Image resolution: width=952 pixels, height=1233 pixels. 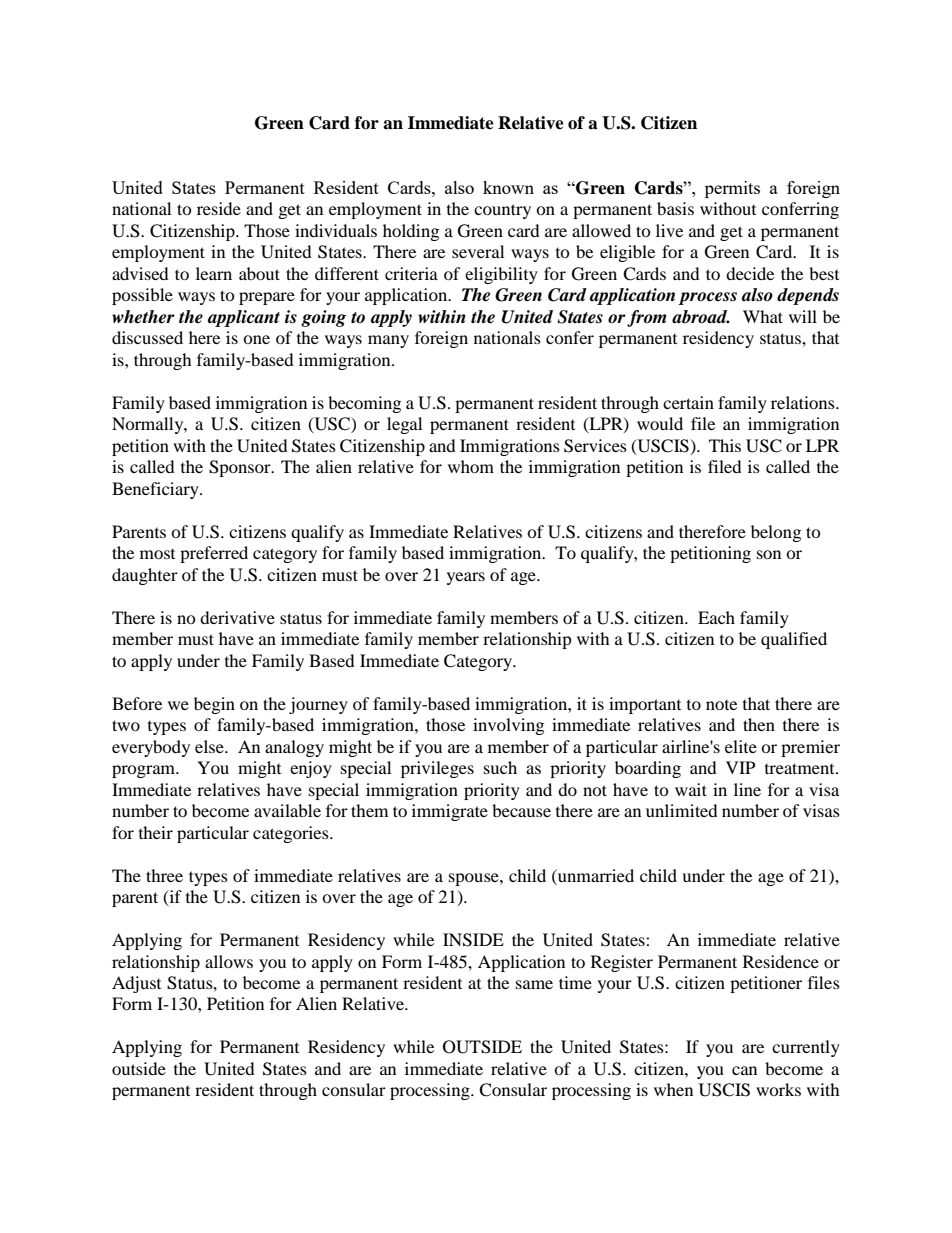 What do you see at coordinates (466, 578) in the document?
I see `years` at bounding box center [466, 578].
